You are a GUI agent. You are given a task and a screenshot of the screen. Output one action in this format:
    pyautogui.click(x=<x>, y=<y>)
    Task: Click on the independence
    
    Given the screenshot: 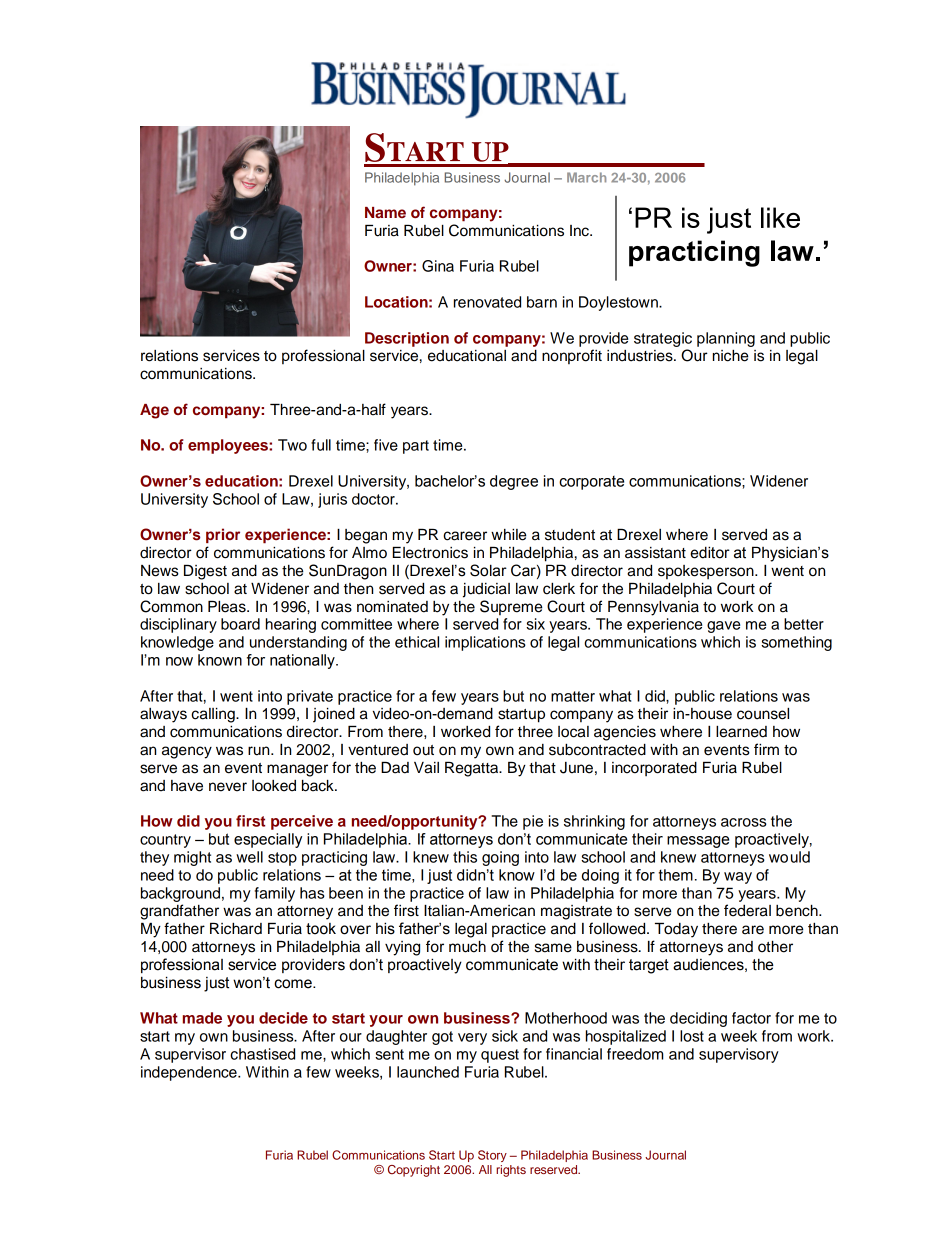 What is the action you would take?
    pyautogui.click(x=190, y=1073)
